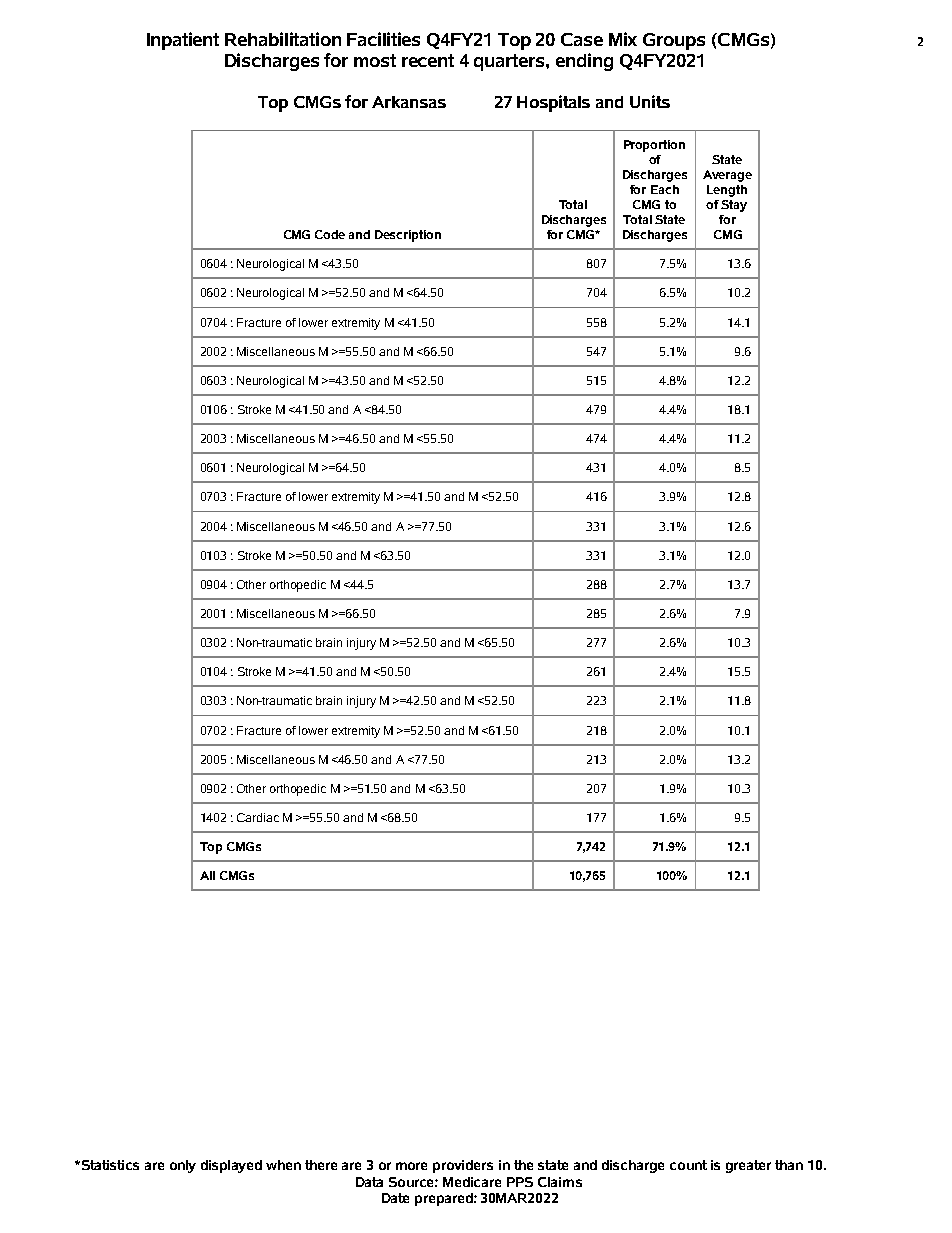 This page has width=952, height=1233. I want to click on providers, so click(463, 1166).
